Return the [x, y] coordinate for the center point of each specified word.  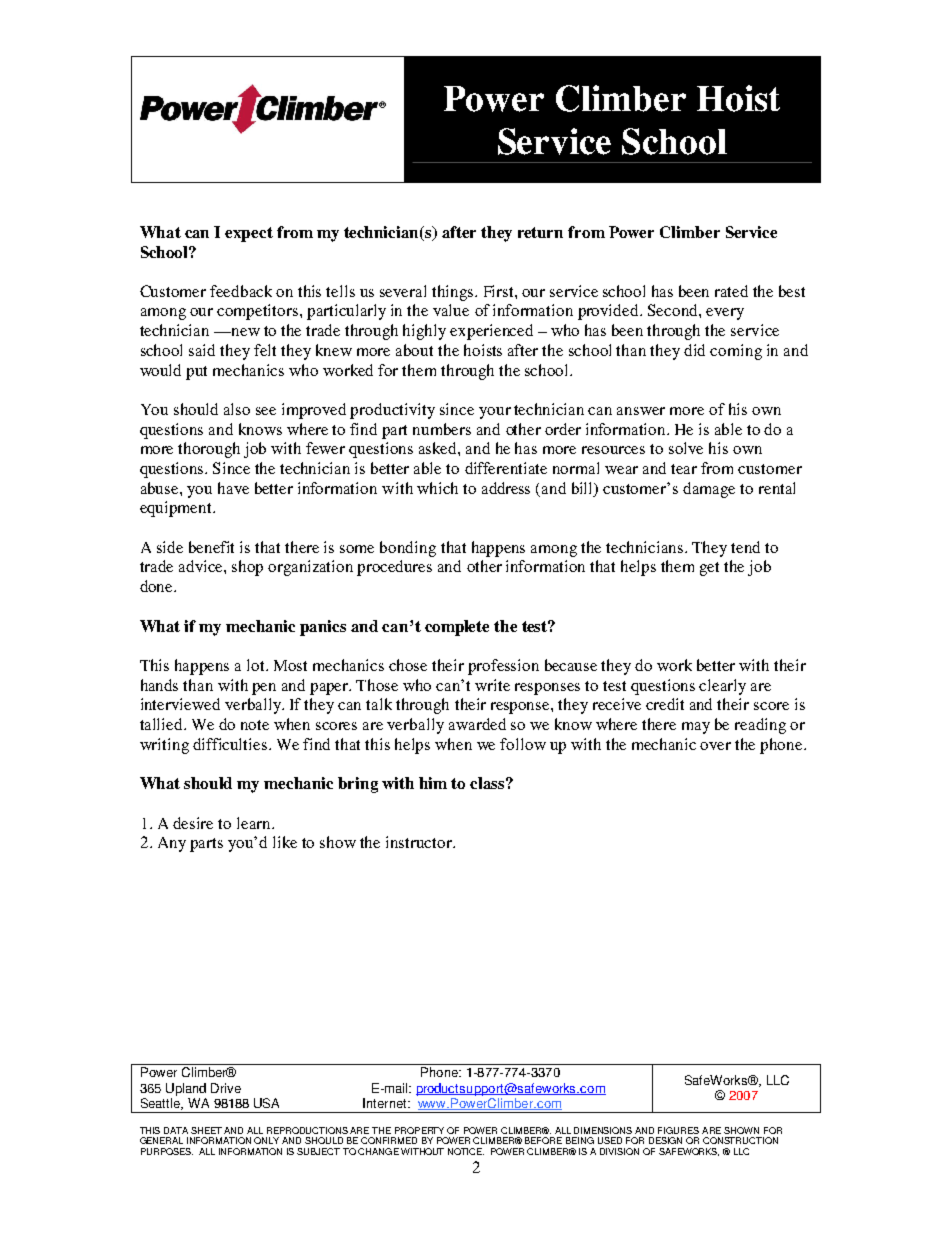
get [709, 569]
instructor [420, 842]
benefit [211, 547]
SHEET [206, 1130]
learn [255, 823]
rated [731, 291]
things [454, 293]
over [715, 746]
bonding [408, 549]
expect [249, 234]
